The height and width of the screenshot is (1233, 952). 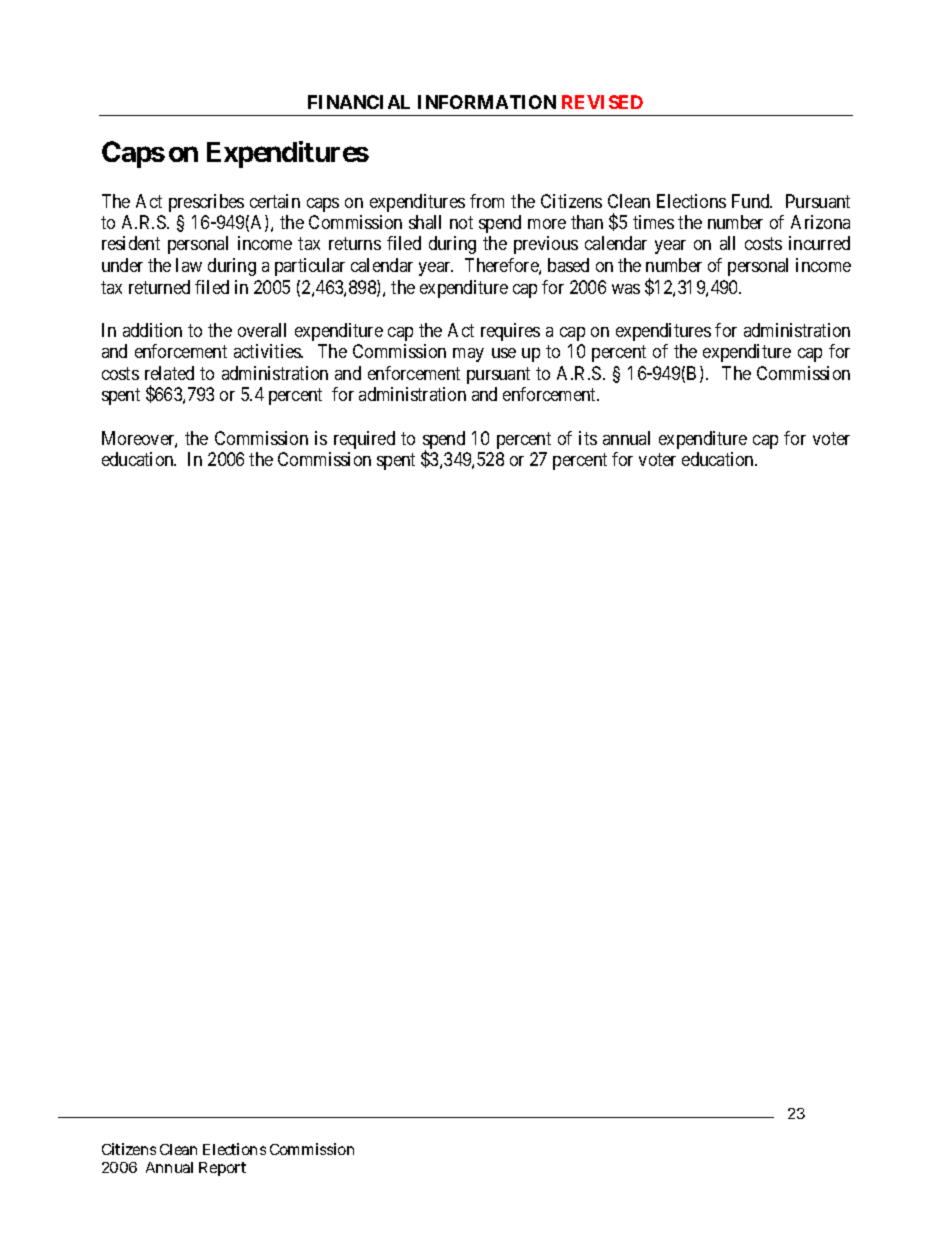 What do you see at coordinates (752, 201) in the screenshot?
I see `Fund` at bounding box center [752, 201].
